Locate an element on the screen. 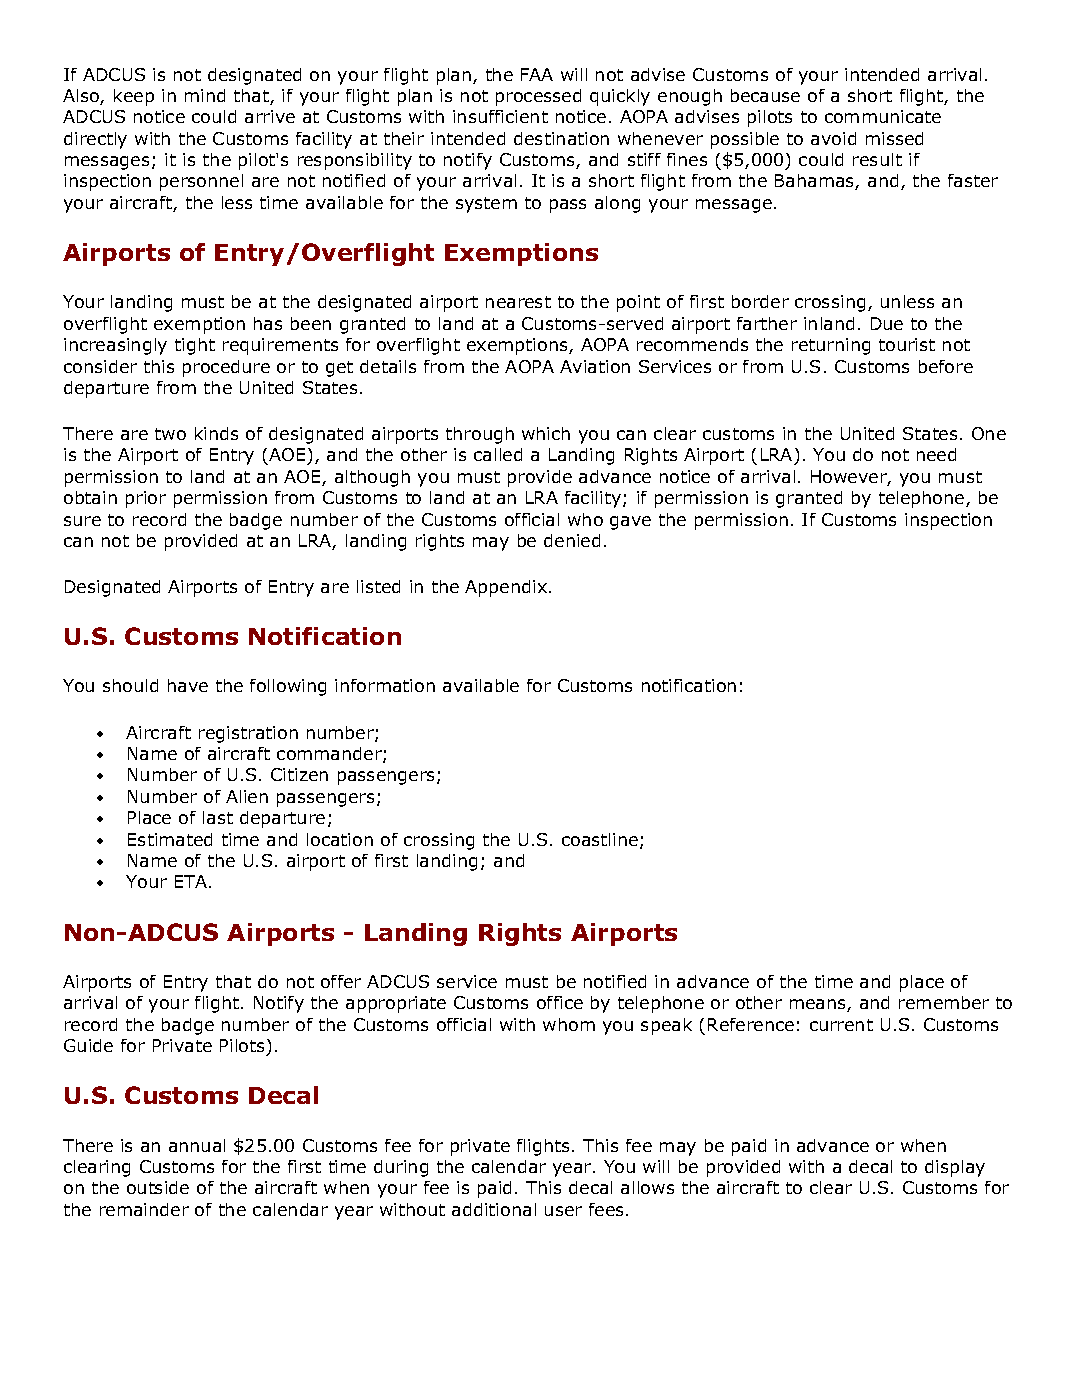 The height and width of the screenshot is (1394, 1077). Appendix is located at coordinates (506, 588).
